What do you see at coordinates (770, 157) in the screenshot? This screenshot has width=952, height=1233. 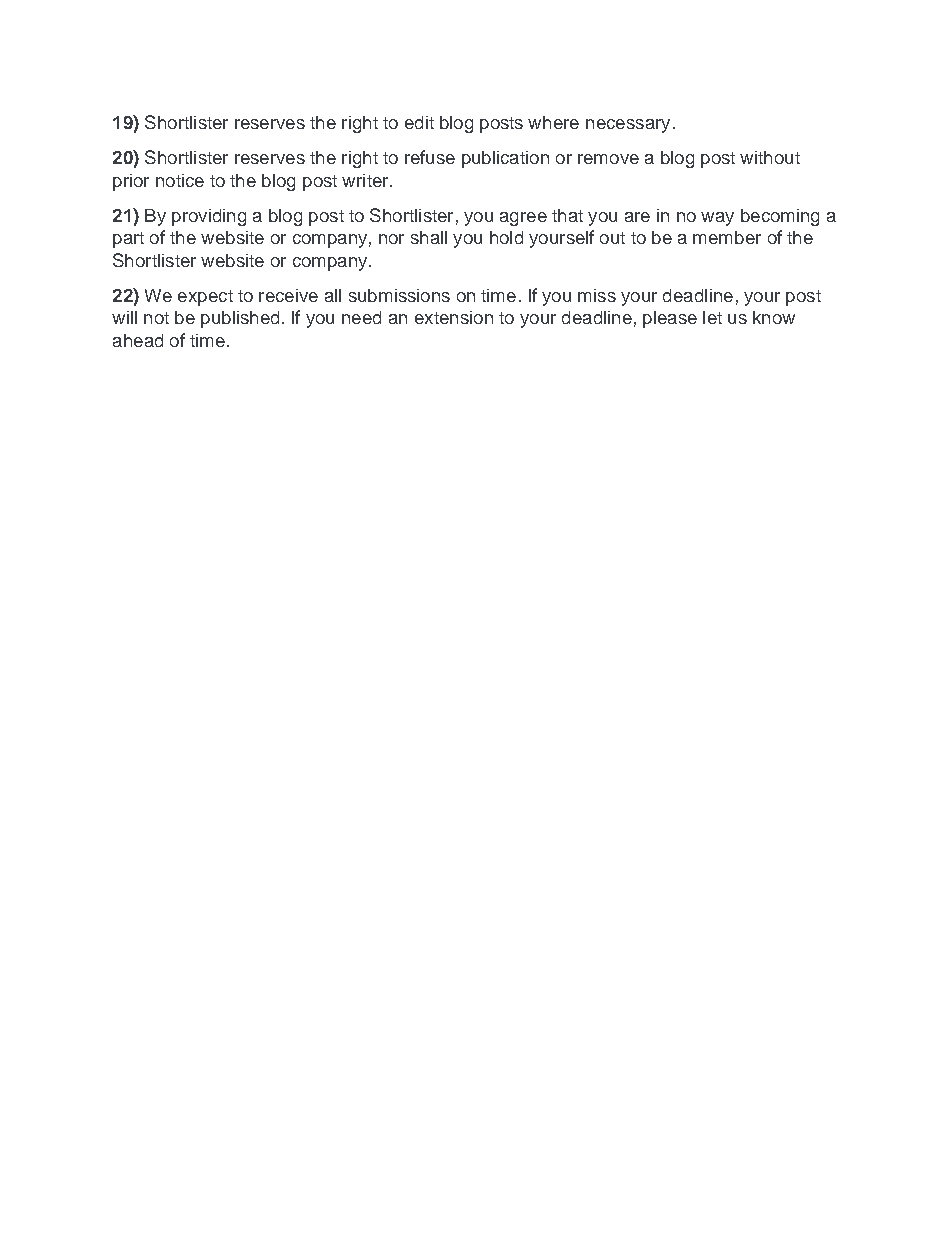 I see `without` at bounding box center [770, 157].
